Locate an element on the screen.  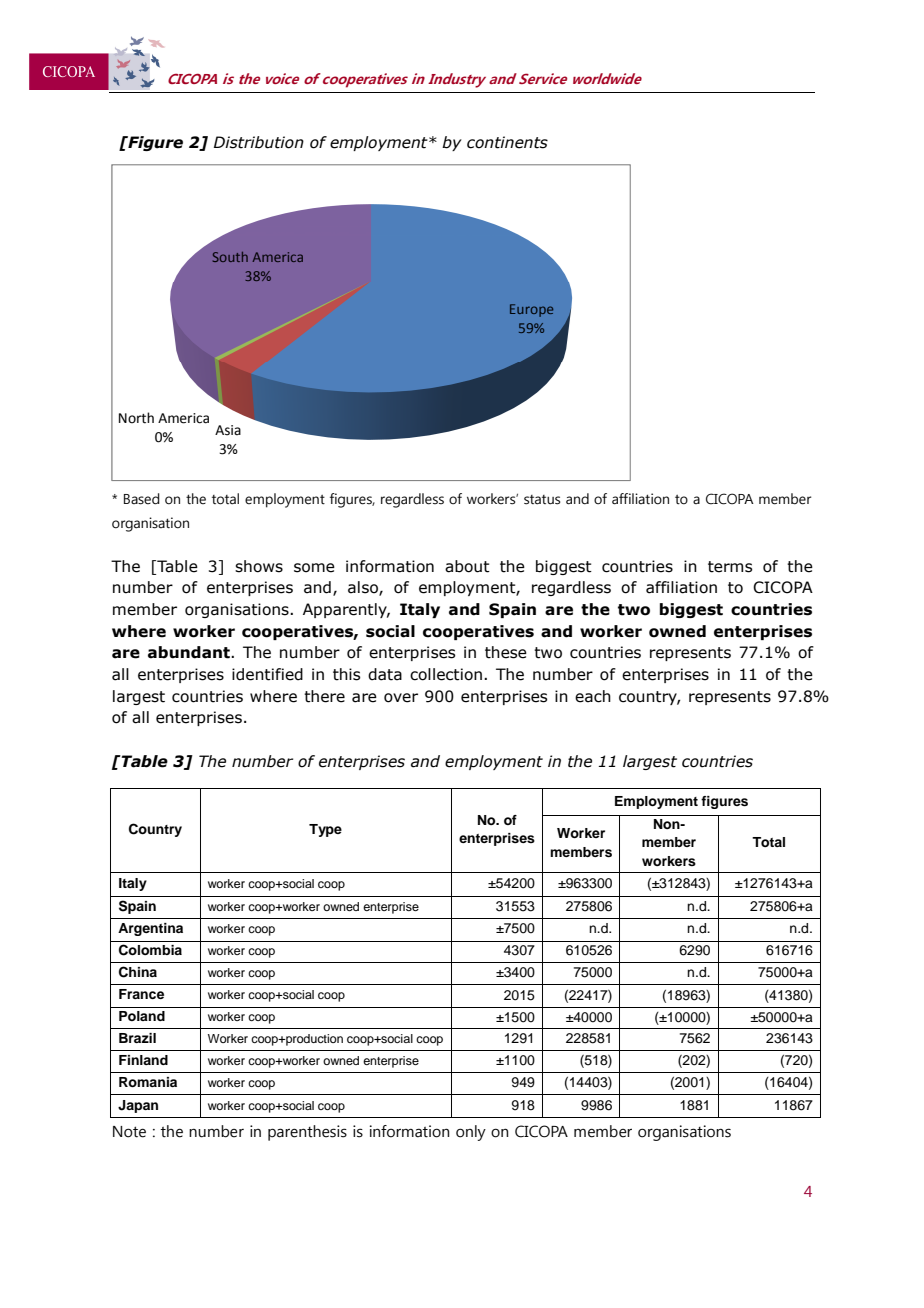
these is located at coordinates (506, 652).
